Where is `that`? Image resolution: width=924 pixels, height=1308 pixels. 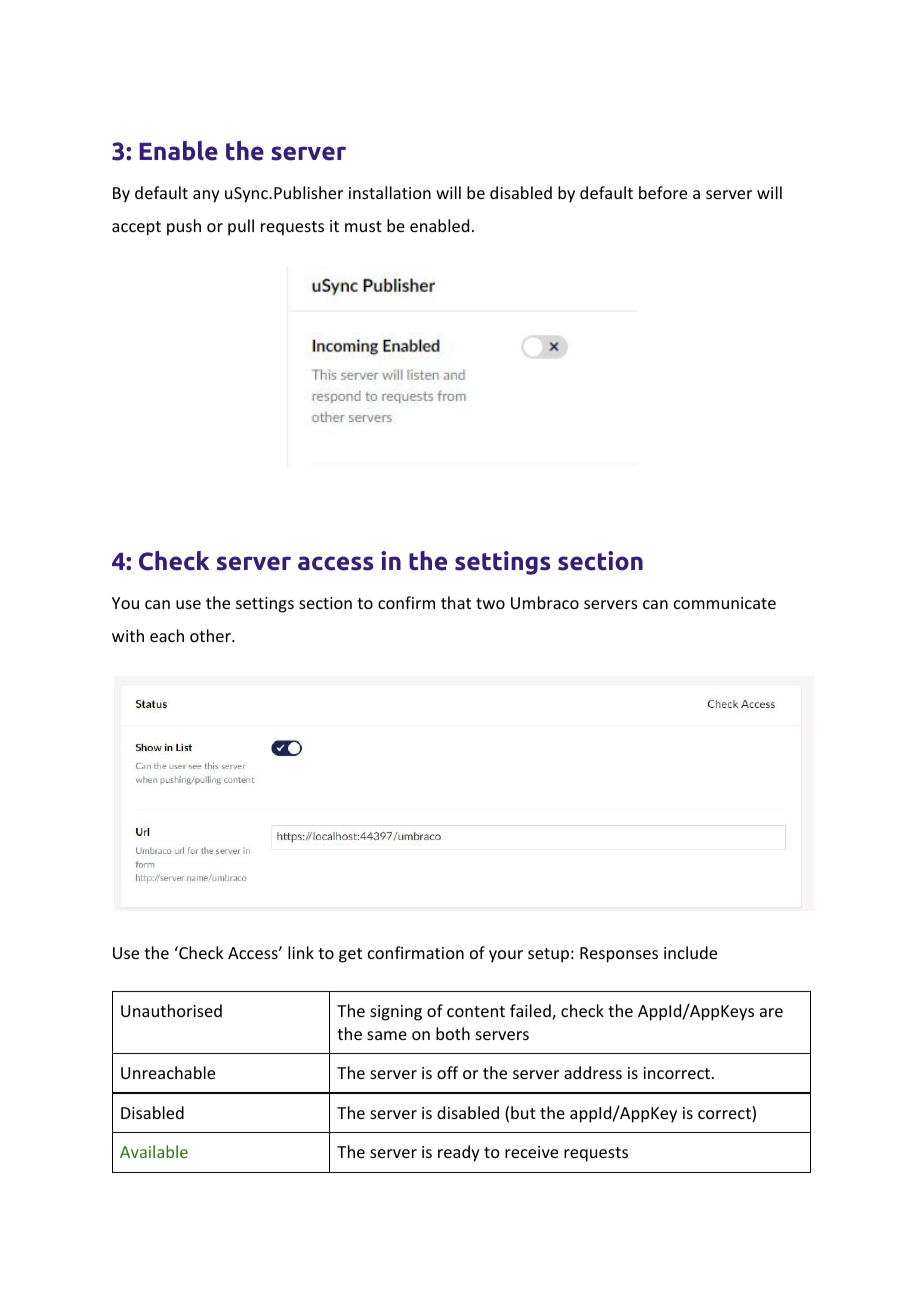 that is located at coordinates (456, 602).
